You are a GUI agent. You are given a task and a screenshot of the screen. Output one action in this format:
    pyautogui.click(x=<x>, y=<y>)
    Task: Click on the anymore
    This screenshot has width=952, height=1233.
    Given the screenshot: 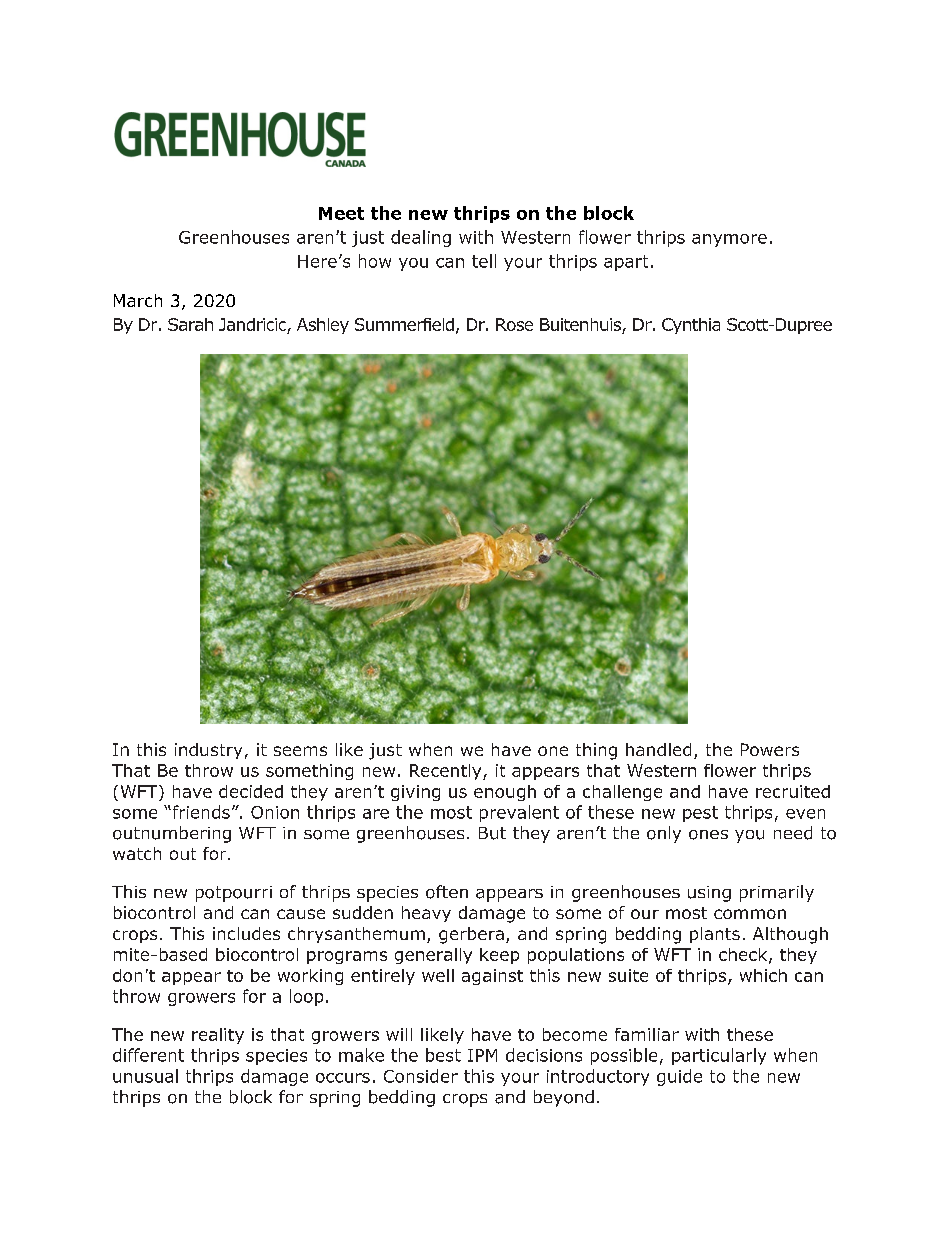 What is the action you would take?
    pyautogui.click(x=729, y=240)
